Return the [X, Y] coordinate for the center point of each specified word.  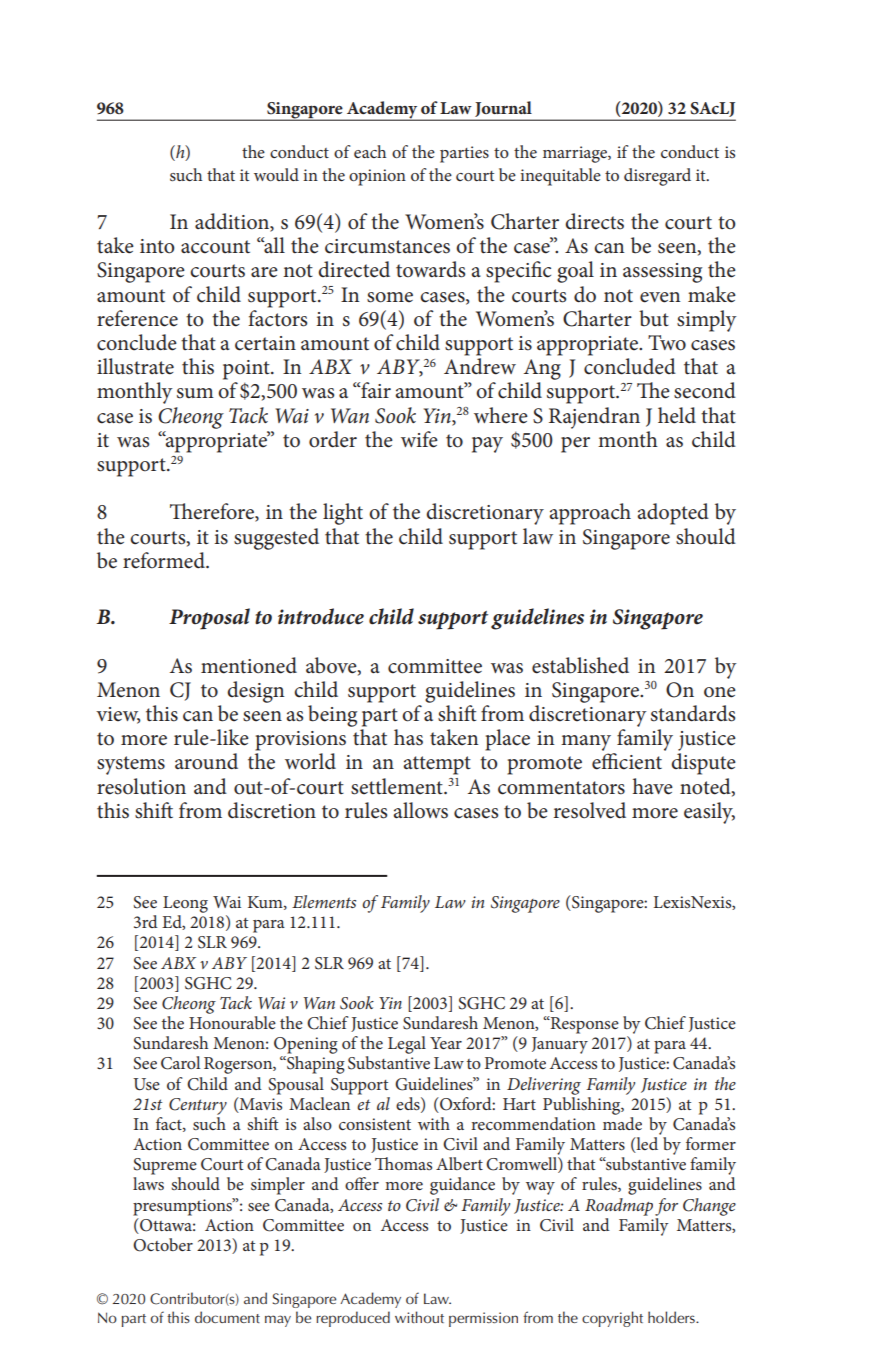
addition [233, 222]
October [163, 1245]
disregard [657, 177]
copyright [612, 1319]
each [370, 151]
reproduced [353, 1319]
